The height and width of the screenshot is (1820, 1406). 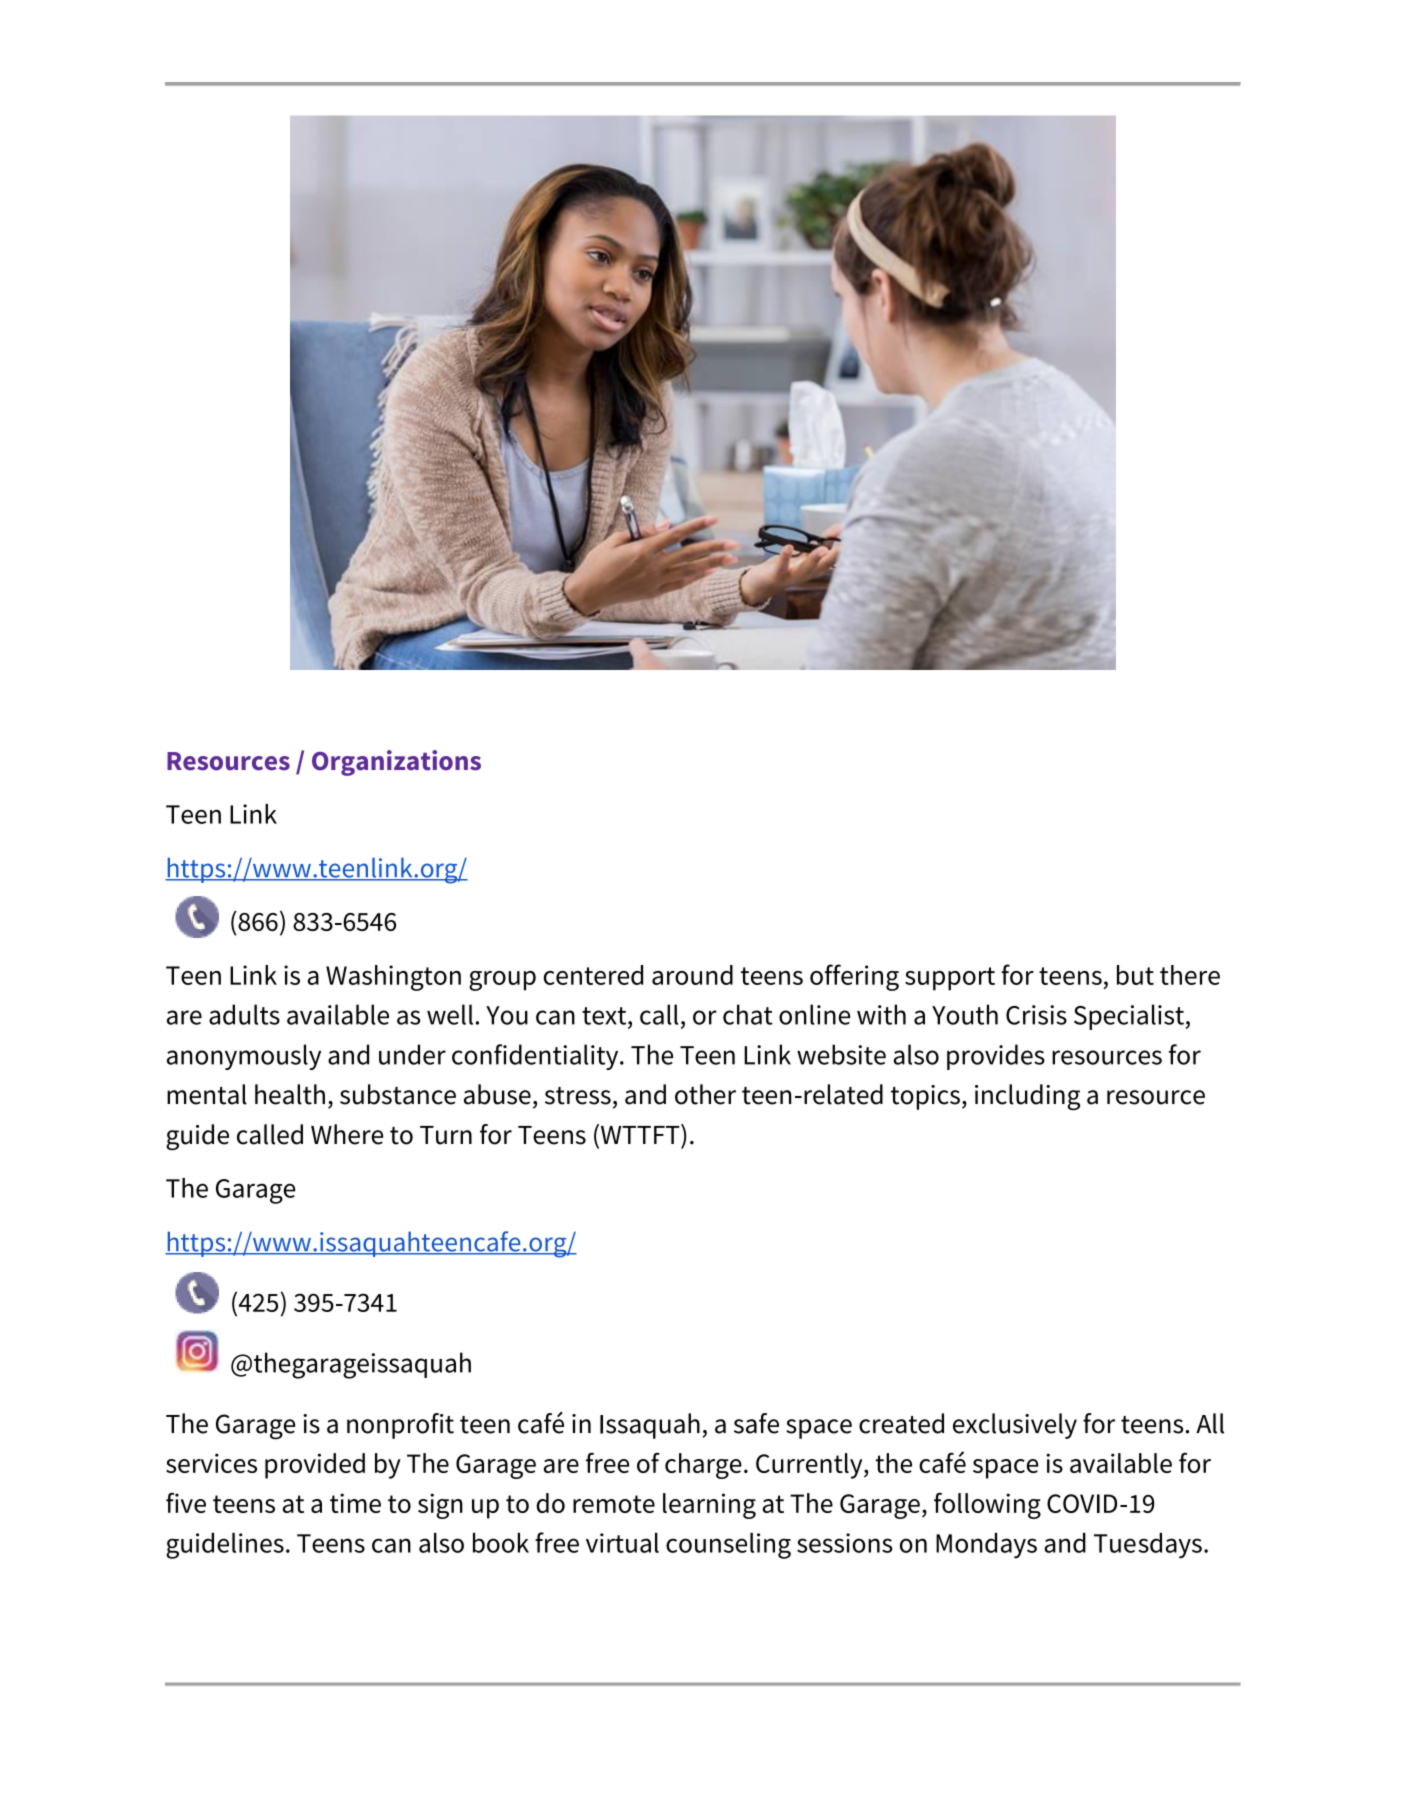 What do you see at coordinates (244, 1014) in the screenshot?
I see `adults` at bounding box center [244, 1014].
